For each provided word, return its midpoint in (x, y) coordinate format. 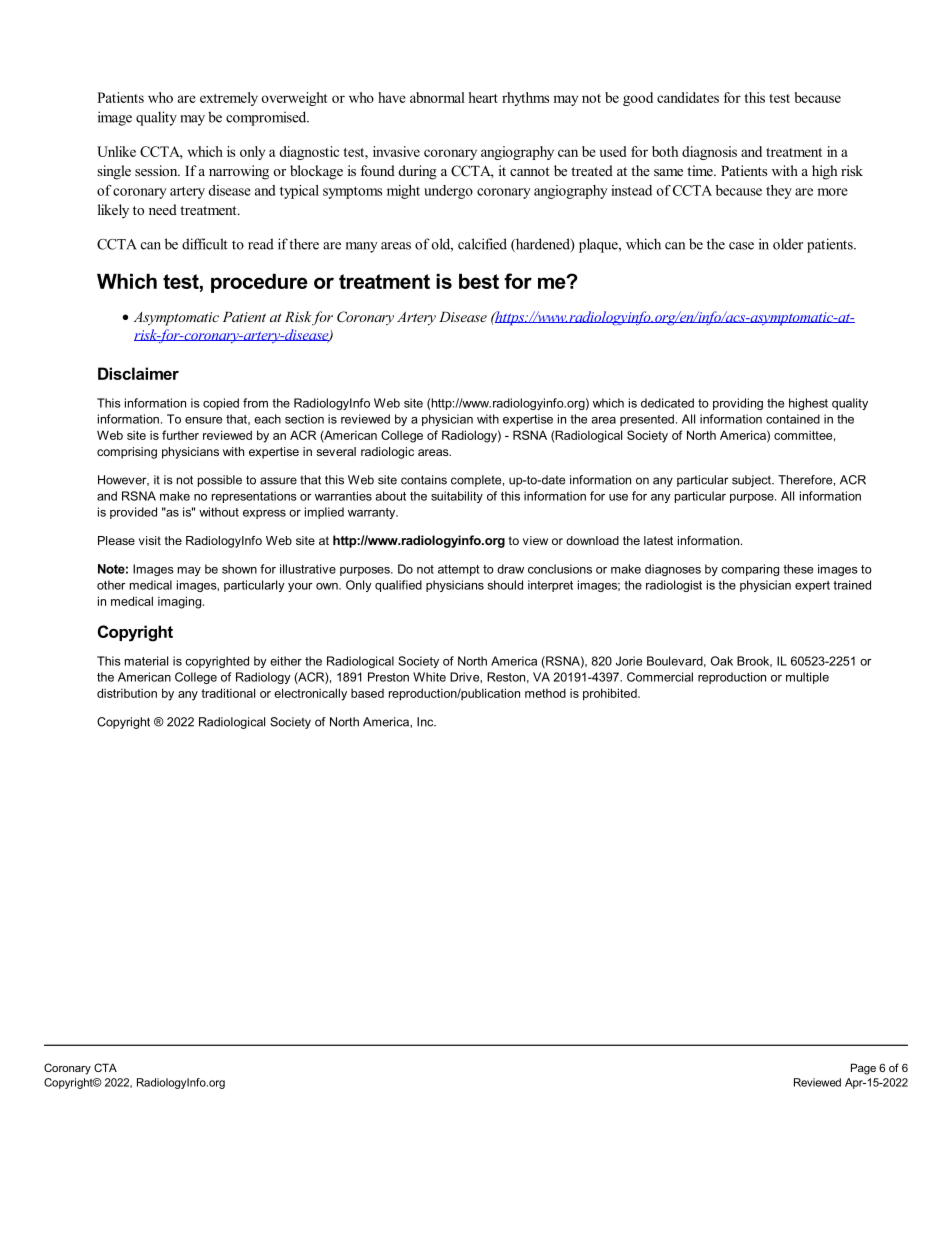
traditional (228, 693)
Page (863, 1069)
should (505, 585)
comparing (750, 570)
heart (483, 97)
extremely (229, 99)
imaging (181, 602)
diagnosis (709, 153)
